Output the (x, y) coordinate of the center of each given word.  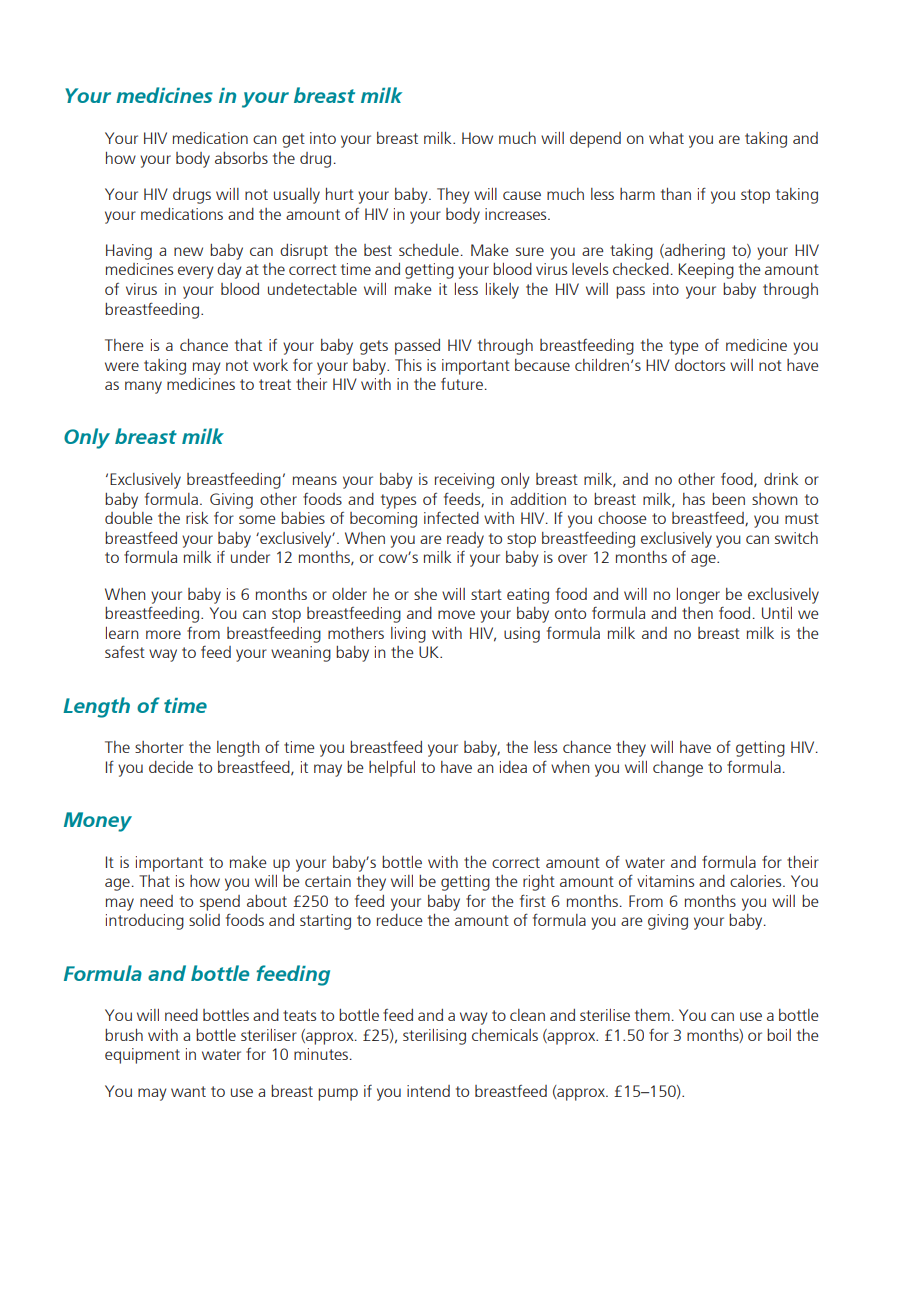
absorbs (241, 158)
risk (197, 518)
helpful (392, 768)
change (678, 769)
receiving (464, 481)
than (676, 194)
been (728, 499)
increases (517, 214)
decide (171, 767)
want (188, 1091)
